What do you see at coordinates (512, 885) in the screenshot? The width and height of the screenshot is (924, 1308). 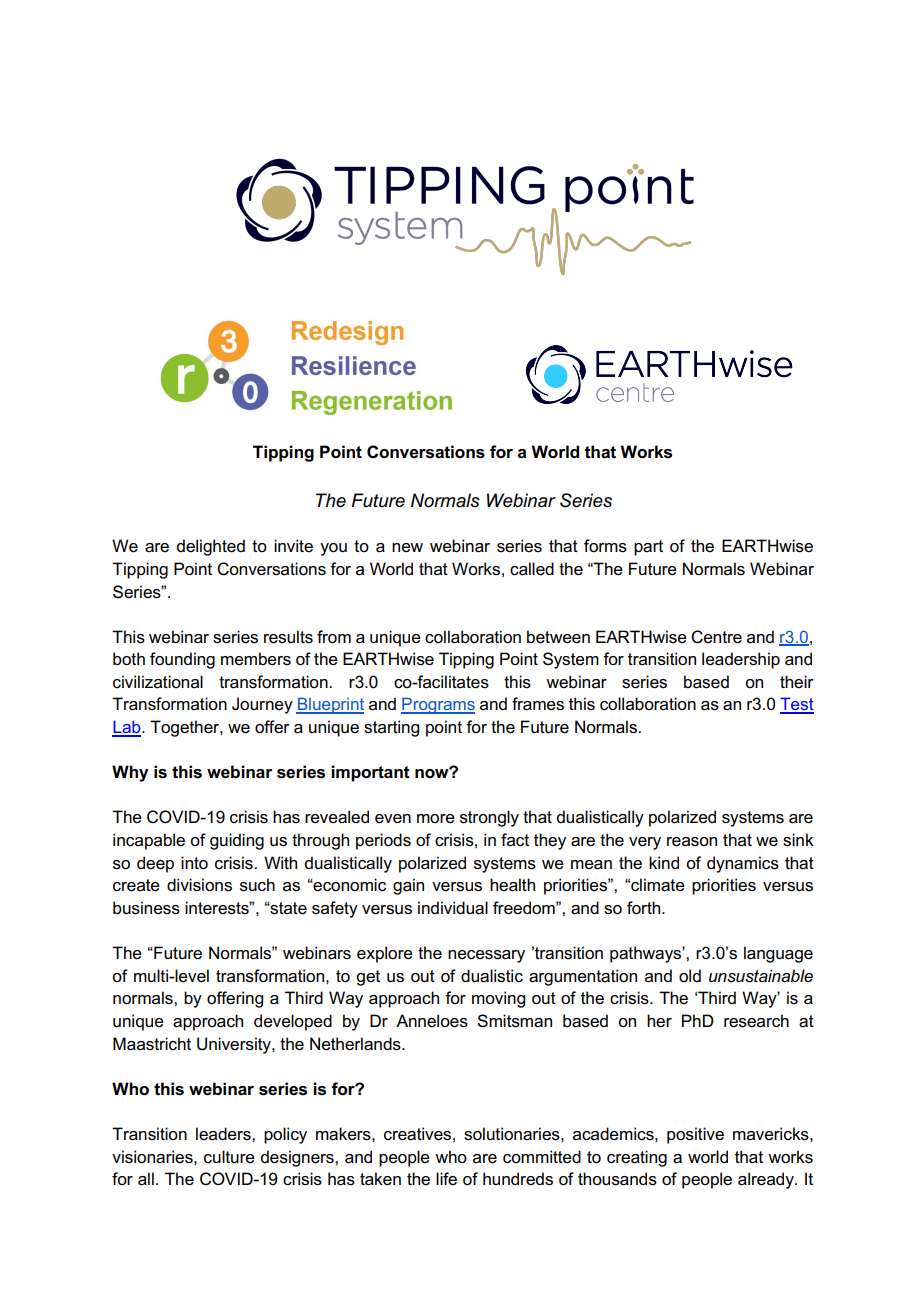 I see `health` at bounding box center [512, 885].
